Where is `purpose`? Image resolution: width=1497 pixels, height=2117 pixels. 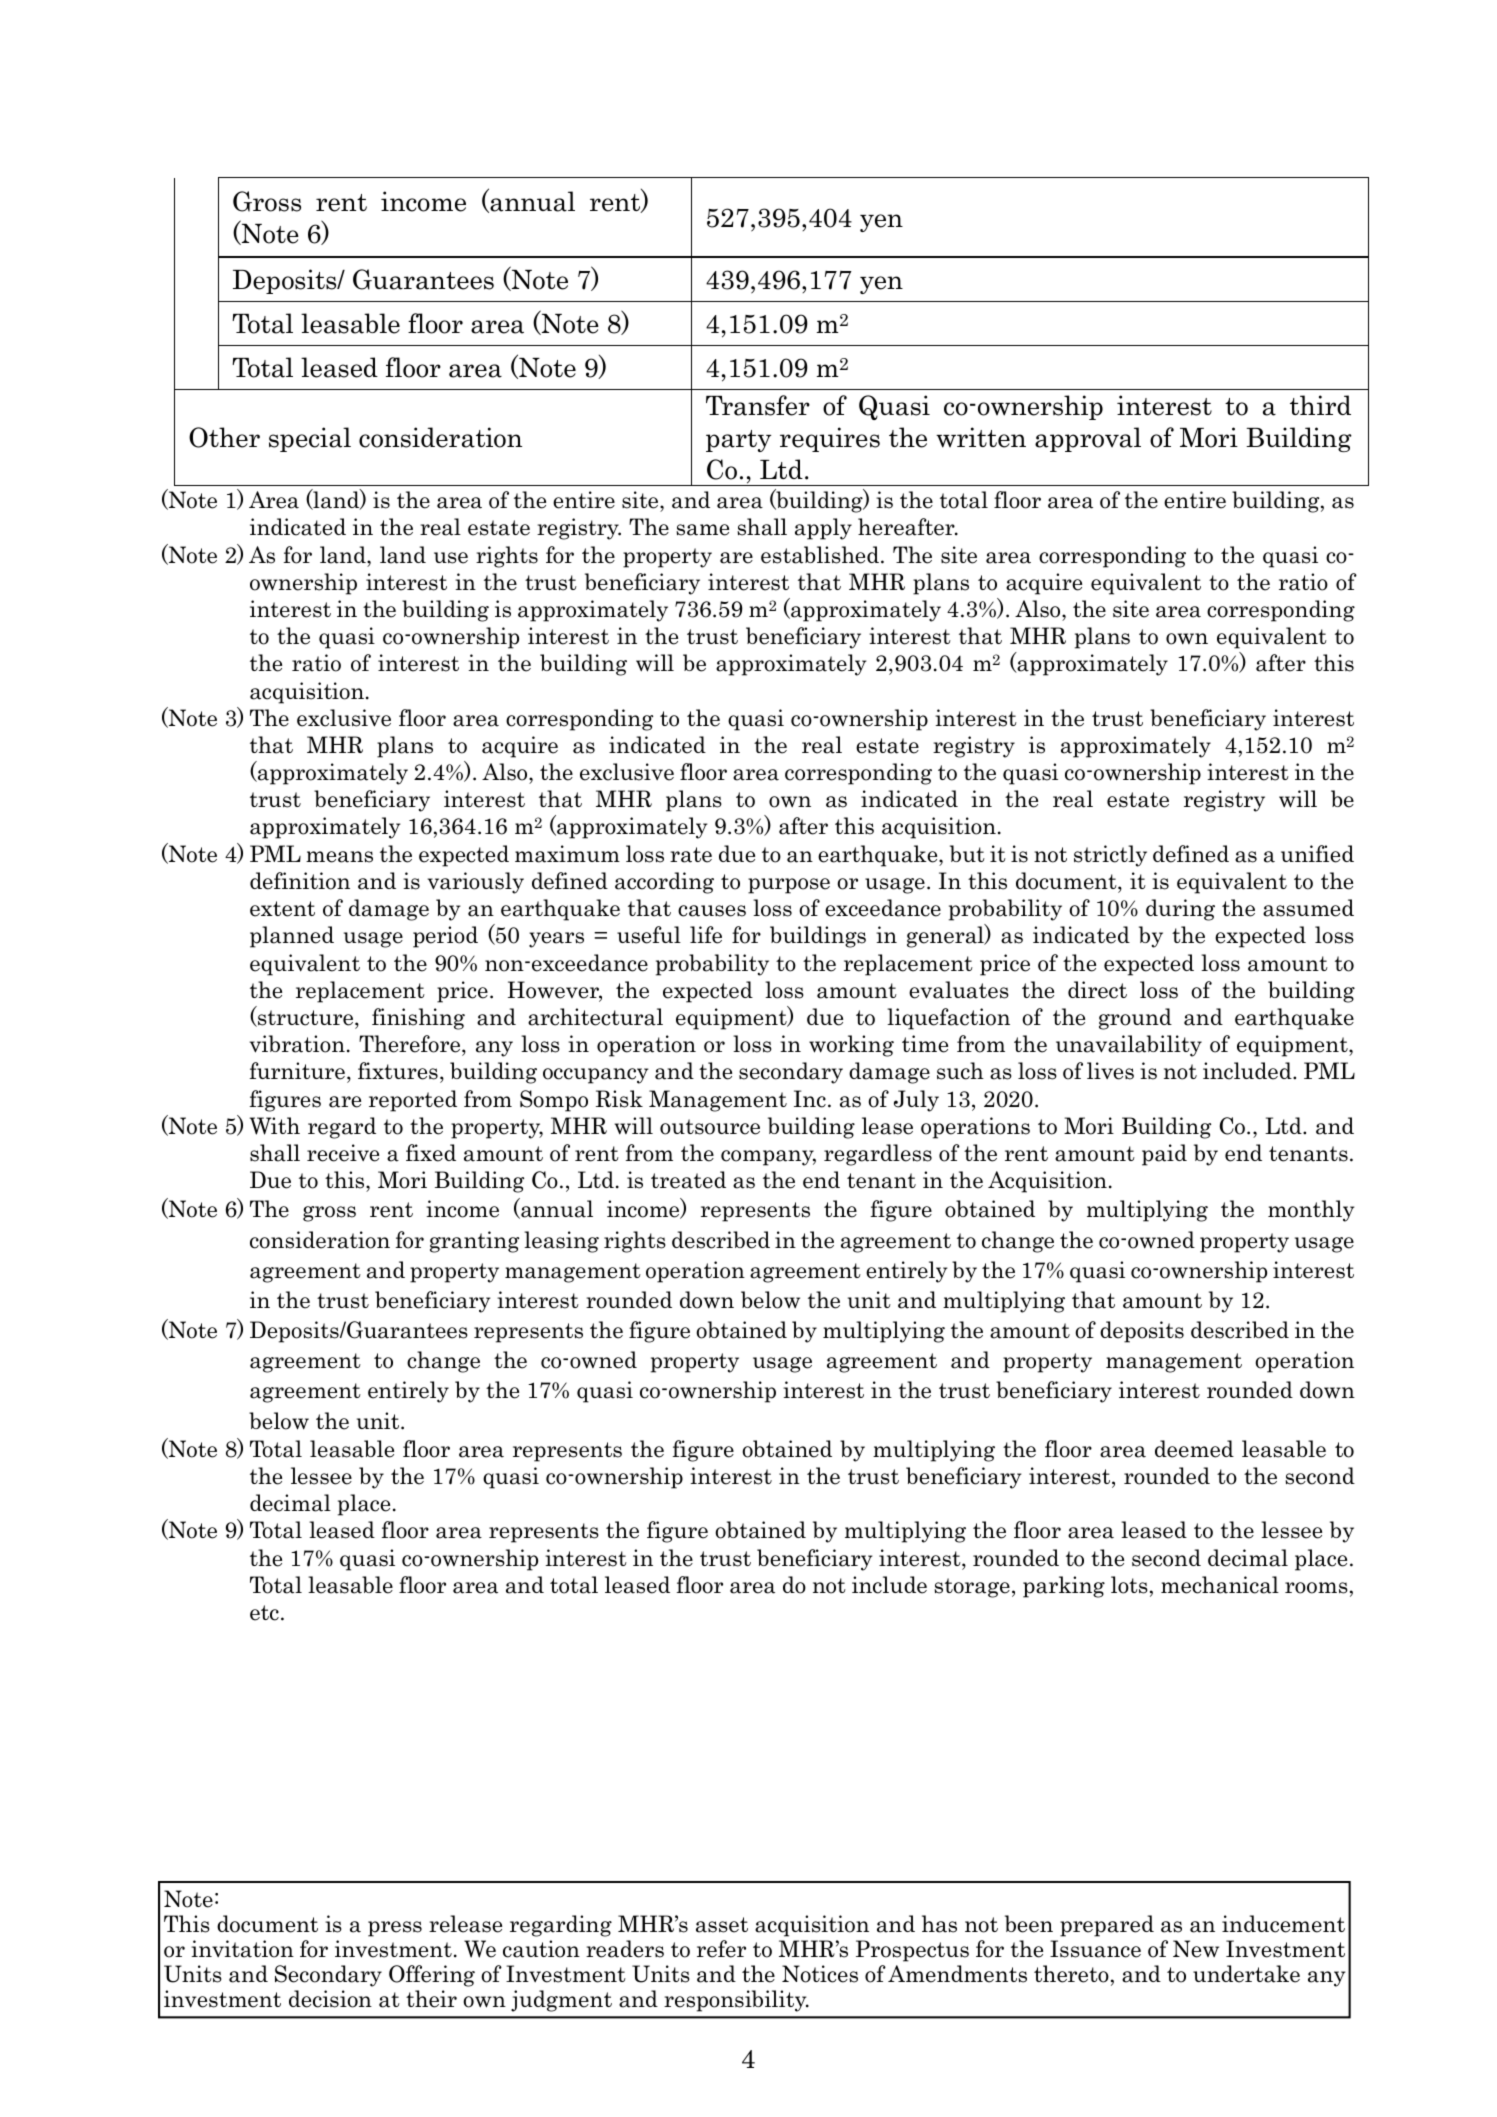 purpose is located at coordinates (789, 886).
